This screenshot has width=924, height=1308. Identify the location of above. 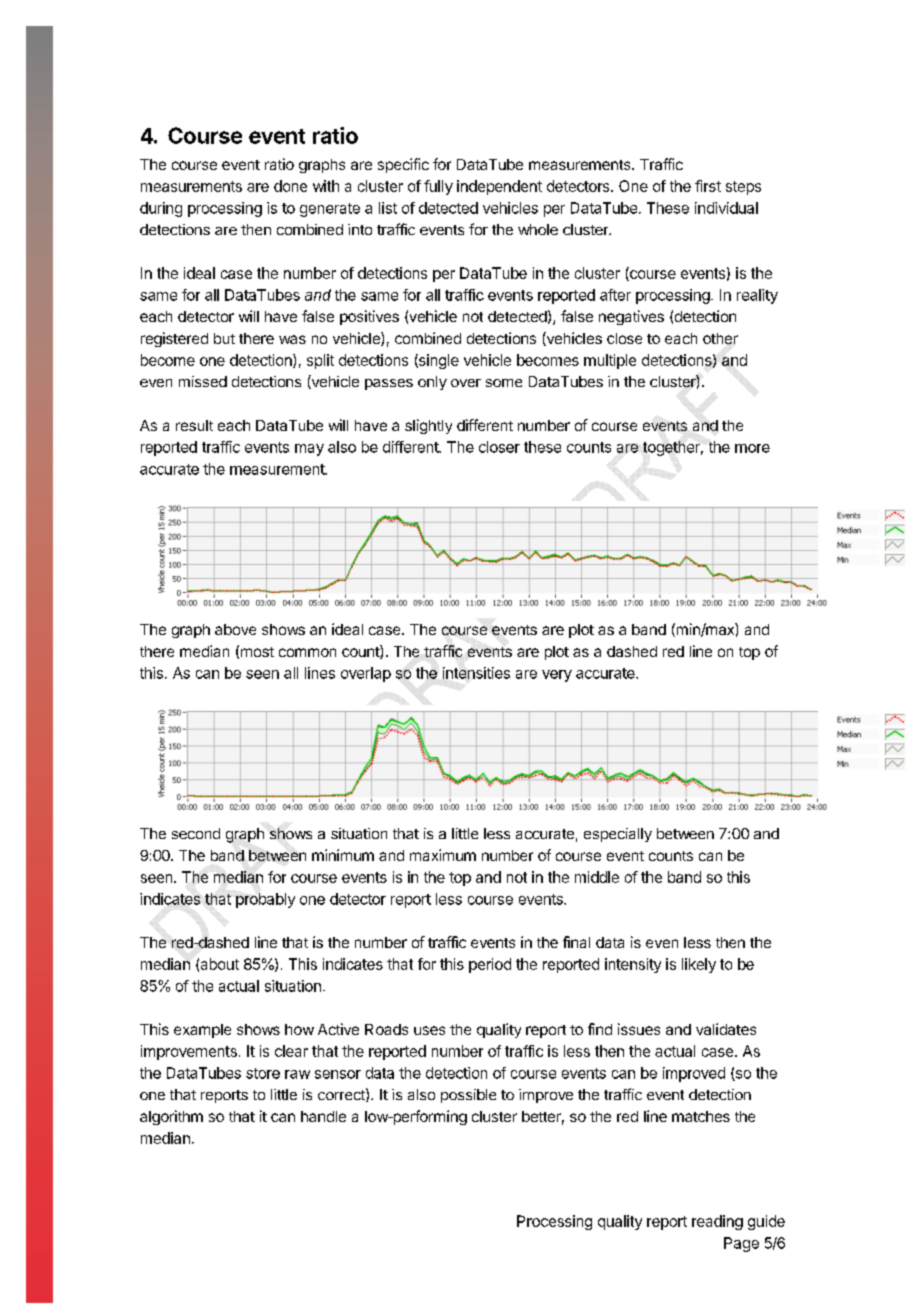
(235, 629).
